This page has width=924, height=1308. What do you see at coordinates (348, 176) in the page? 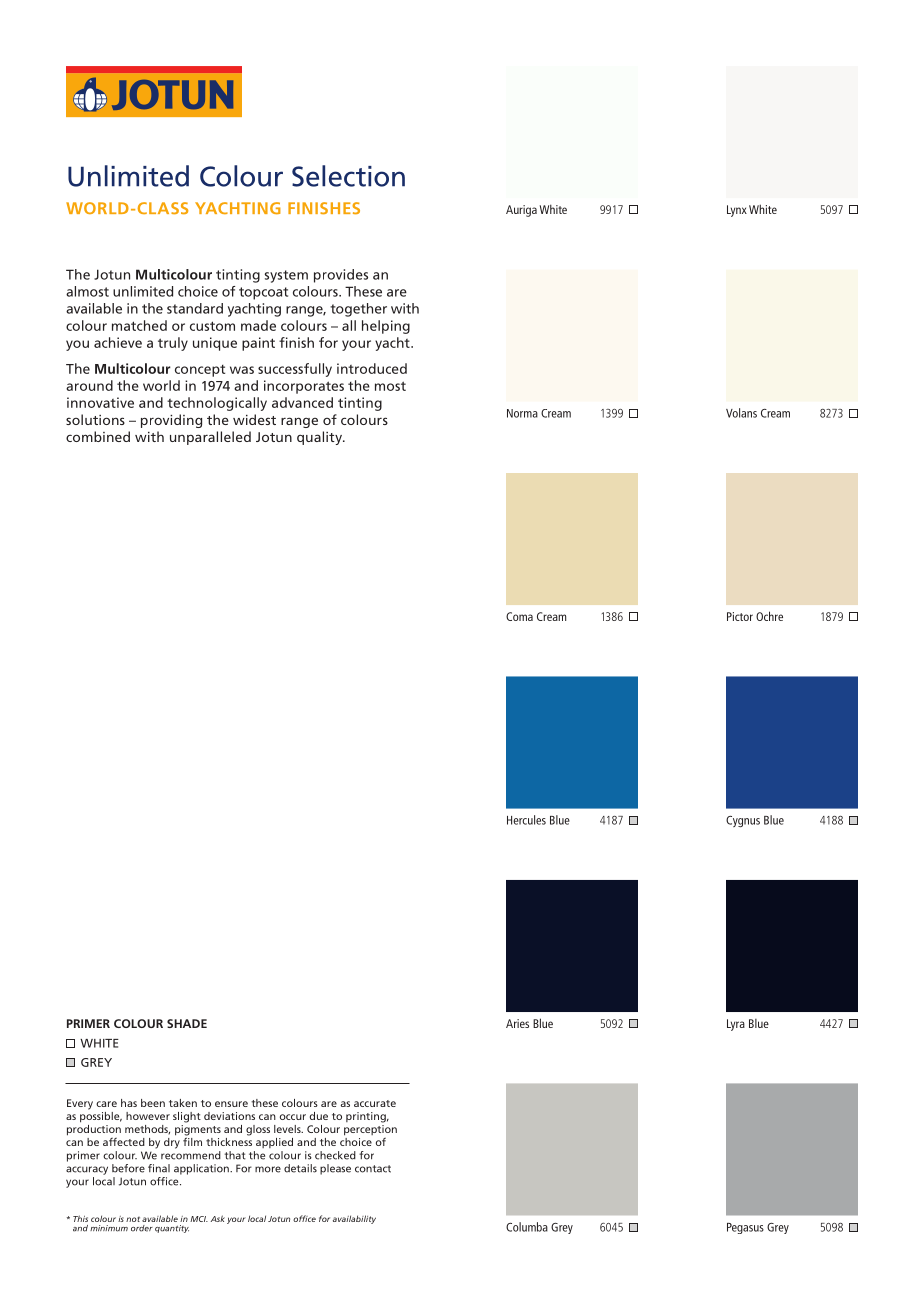
I see `Selection` at bounding box center [348, 176].
